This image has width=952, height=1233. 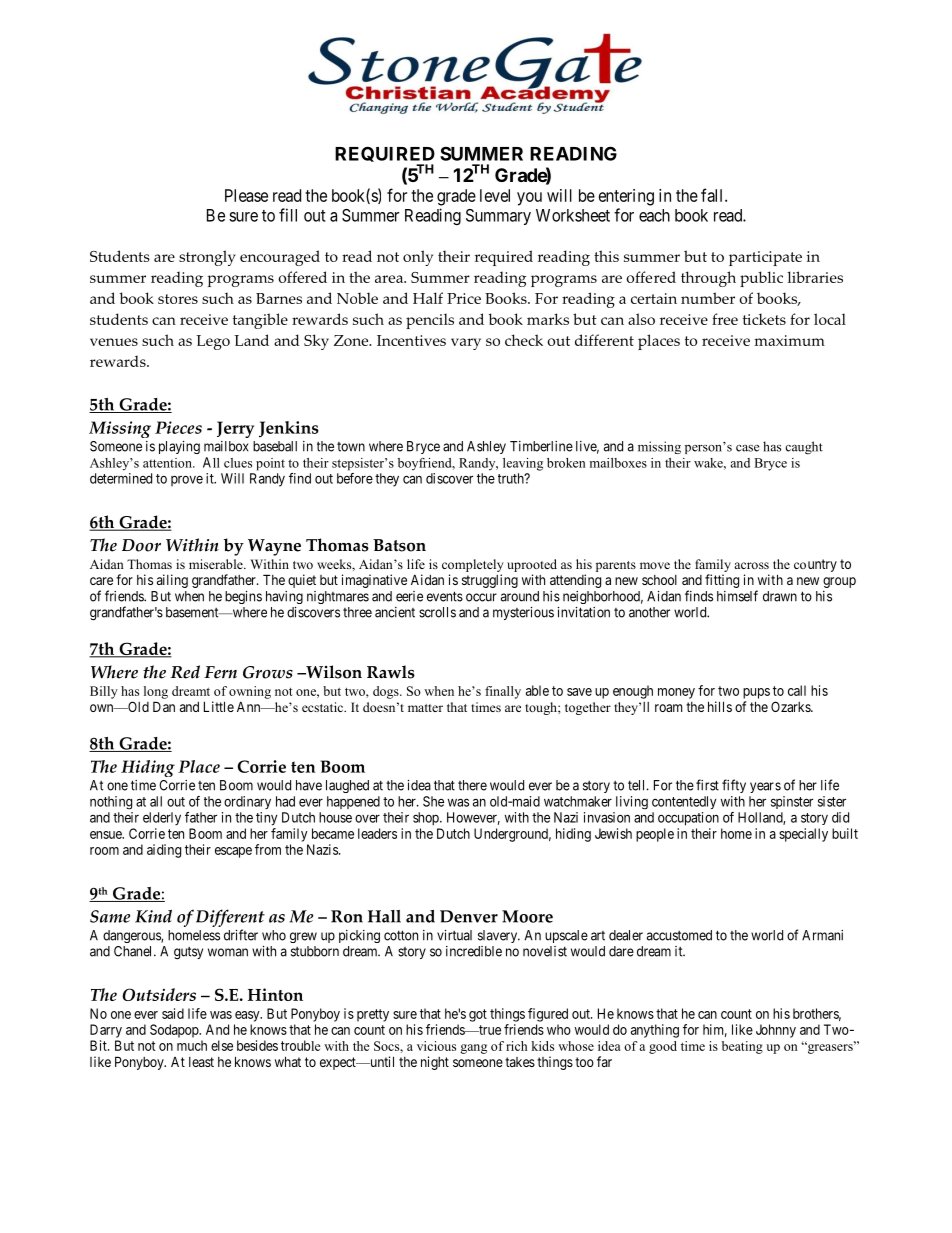 What do you see at coordinates (776, 1031) in the image?
I see `Johnny` at bounding box center [776, 1031].
